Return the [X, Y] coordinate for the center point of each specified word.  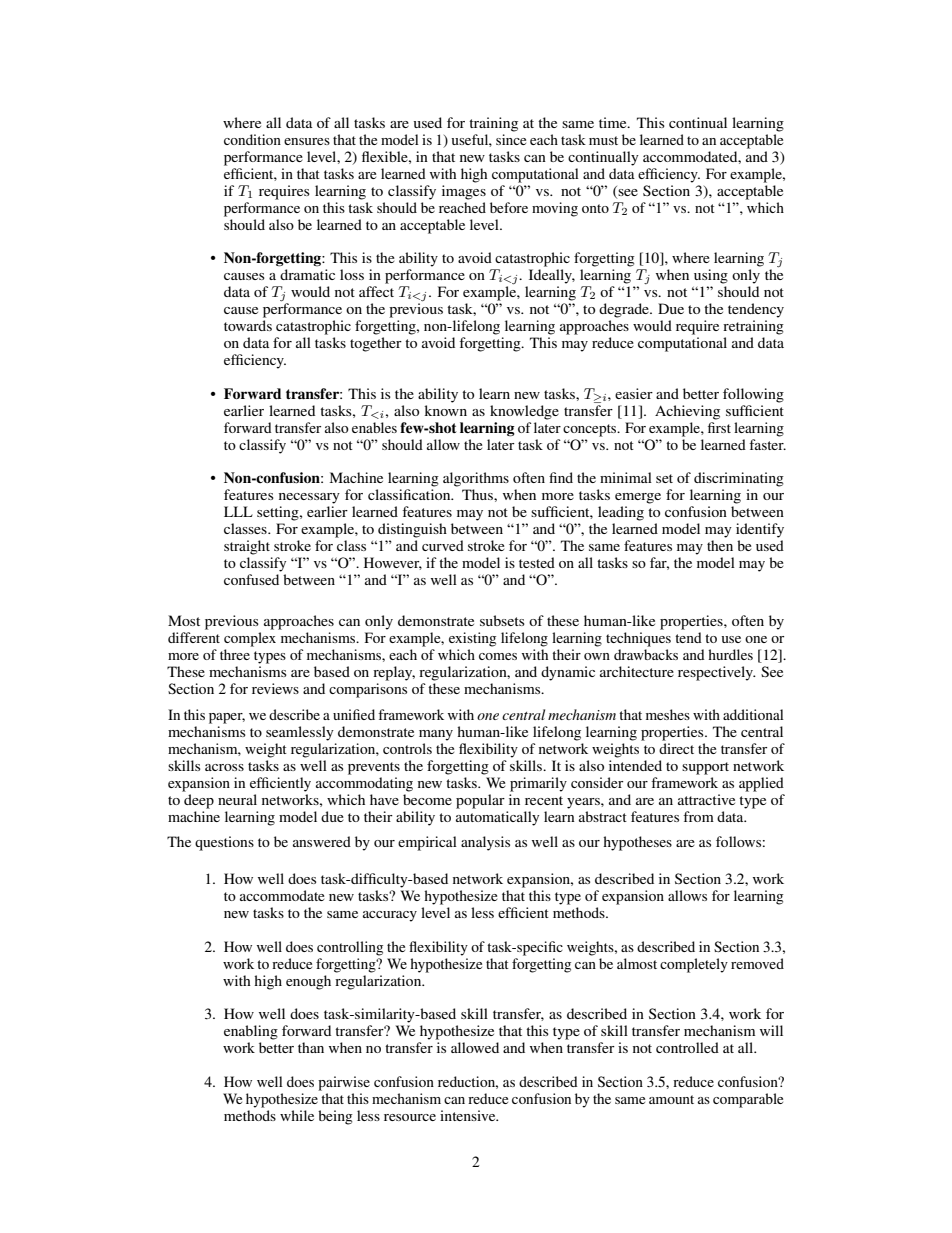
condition [252, 139]
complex [250, 639]
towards [248, 325]
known [445, 410]
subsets [502, 620]
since [511, 139]
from [698, 816]
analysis [485, 843]
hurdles [730, 654]
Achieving [687, 412]
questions [224, 843]
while [297, 1115]
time [614, 122]
